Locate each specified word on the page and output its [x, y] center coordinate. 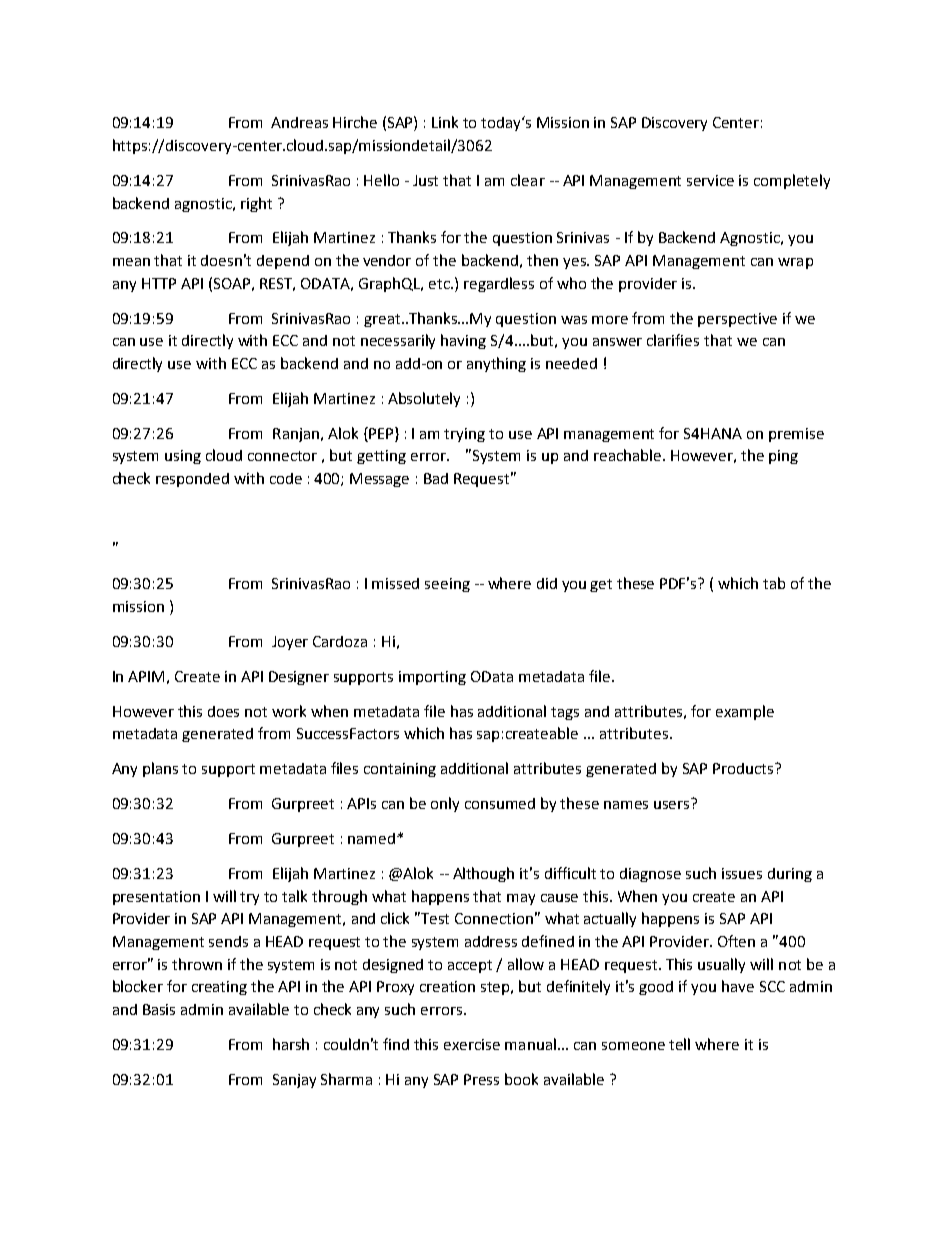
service [710, 180]
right [256, 204]
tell [679, 1044]
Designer [299, 678]
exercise [472, 1044]
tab [774, 583]
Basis [159, 1009]
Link [445, 122]
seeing [447, 585]
